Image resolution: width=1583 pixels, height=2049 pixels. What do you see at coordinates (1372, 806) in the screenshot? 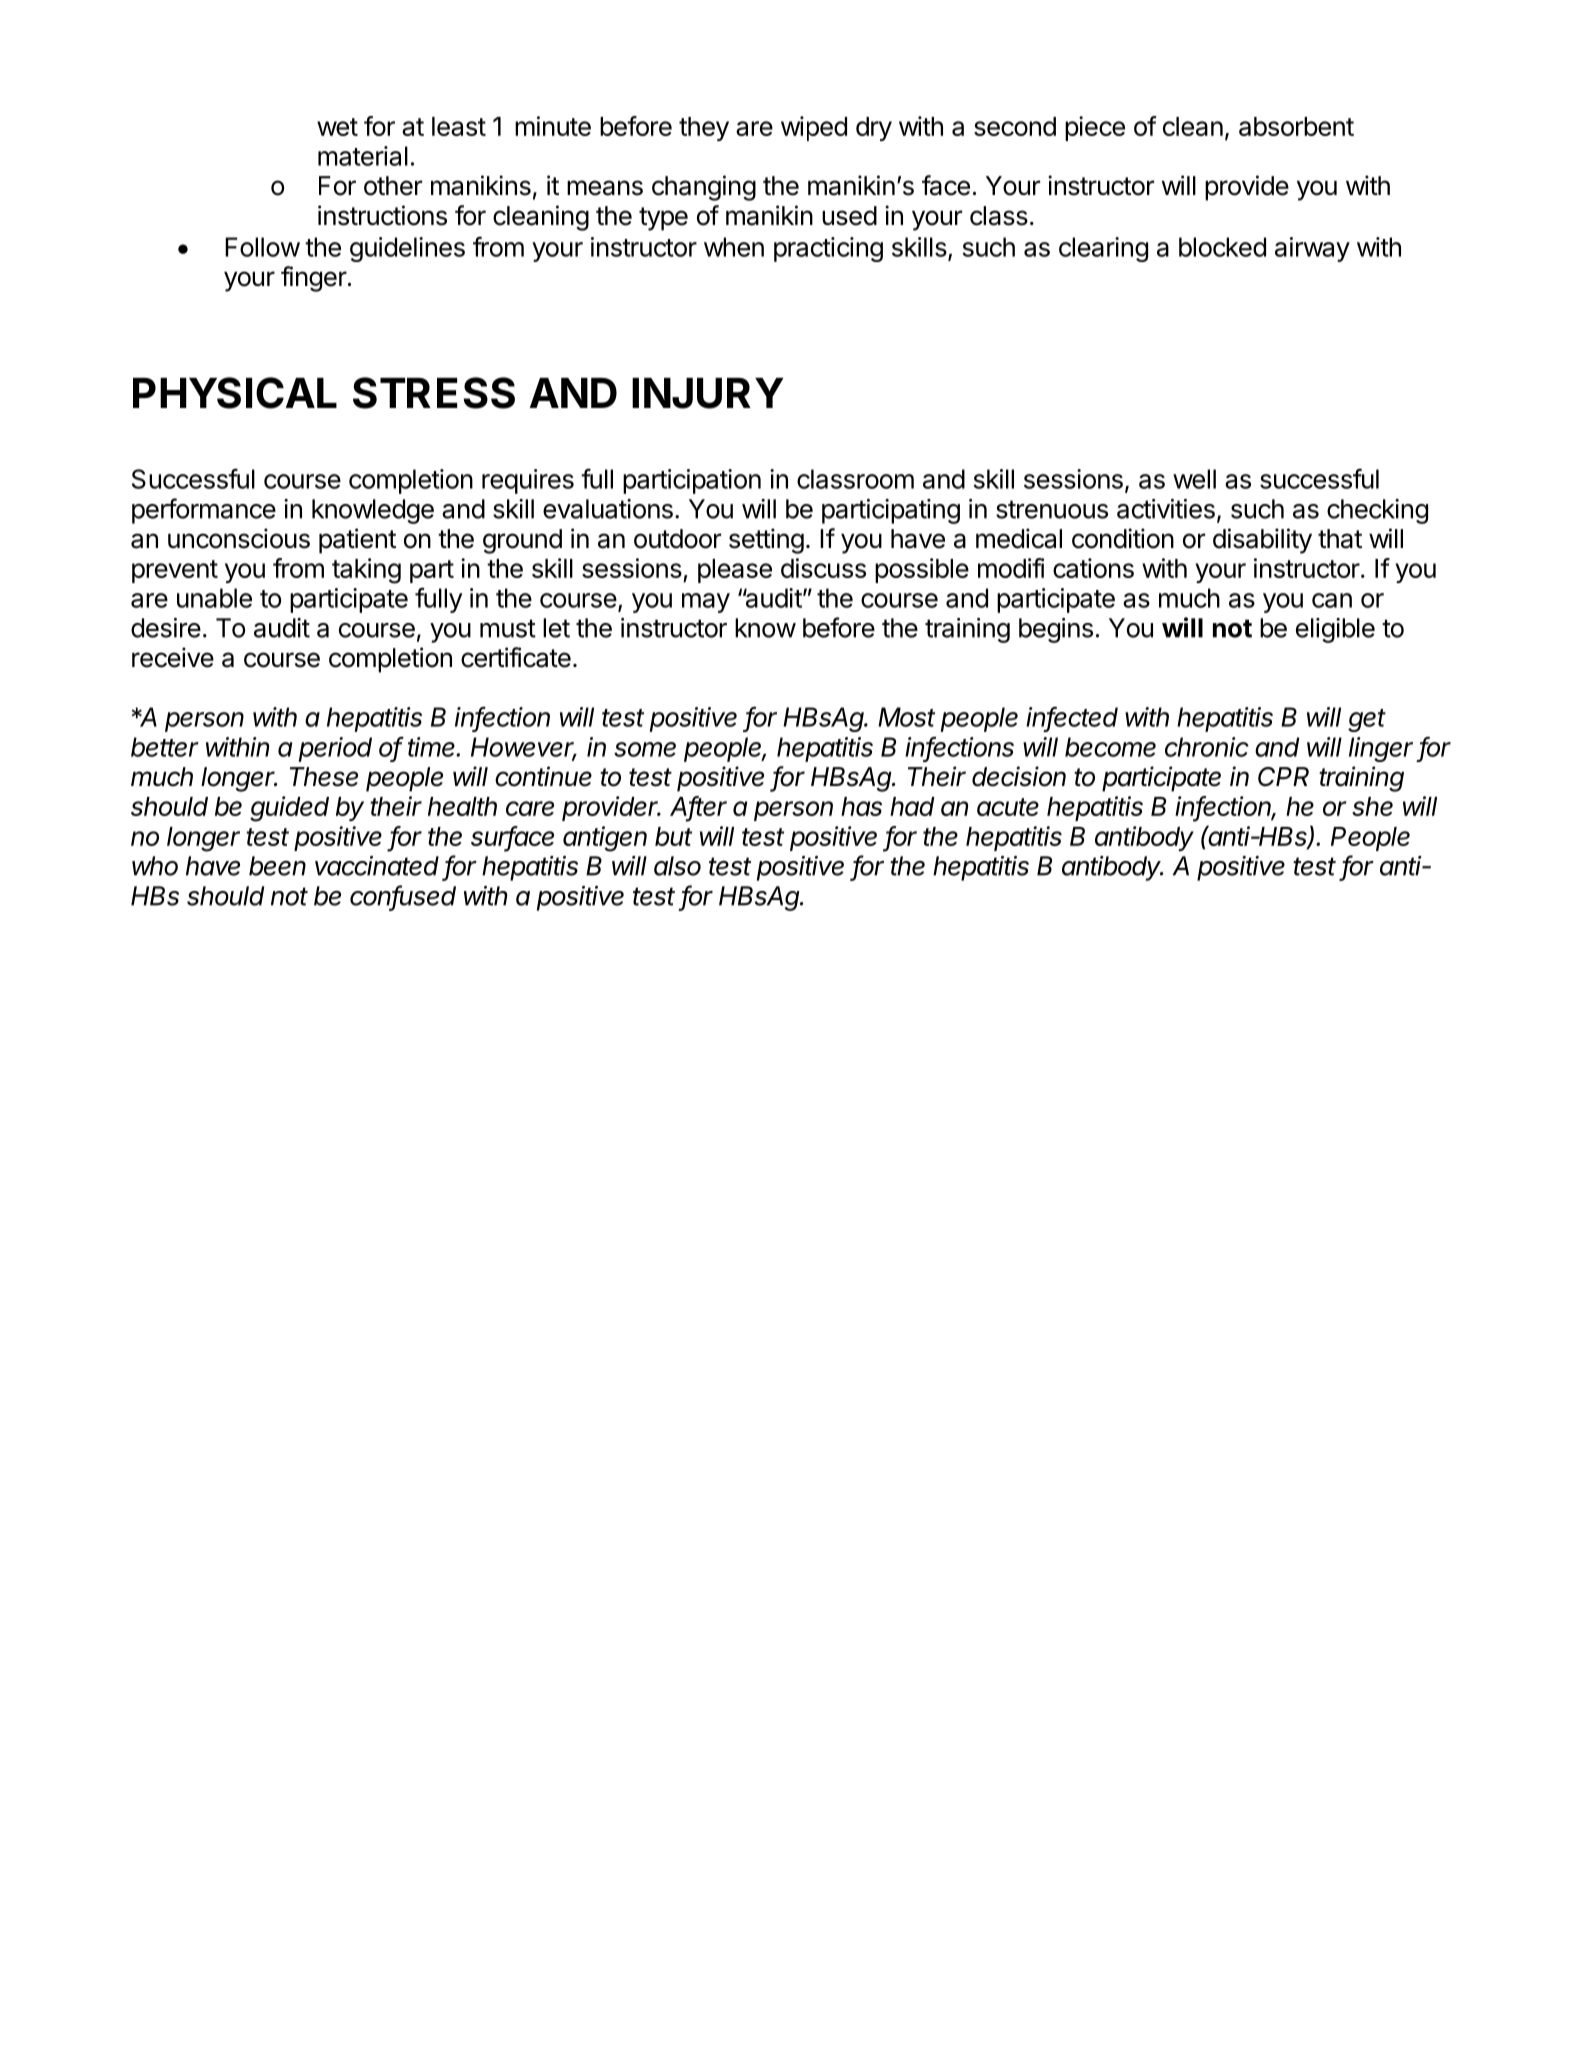
I see `she` at bounding box center [1372, 806].
